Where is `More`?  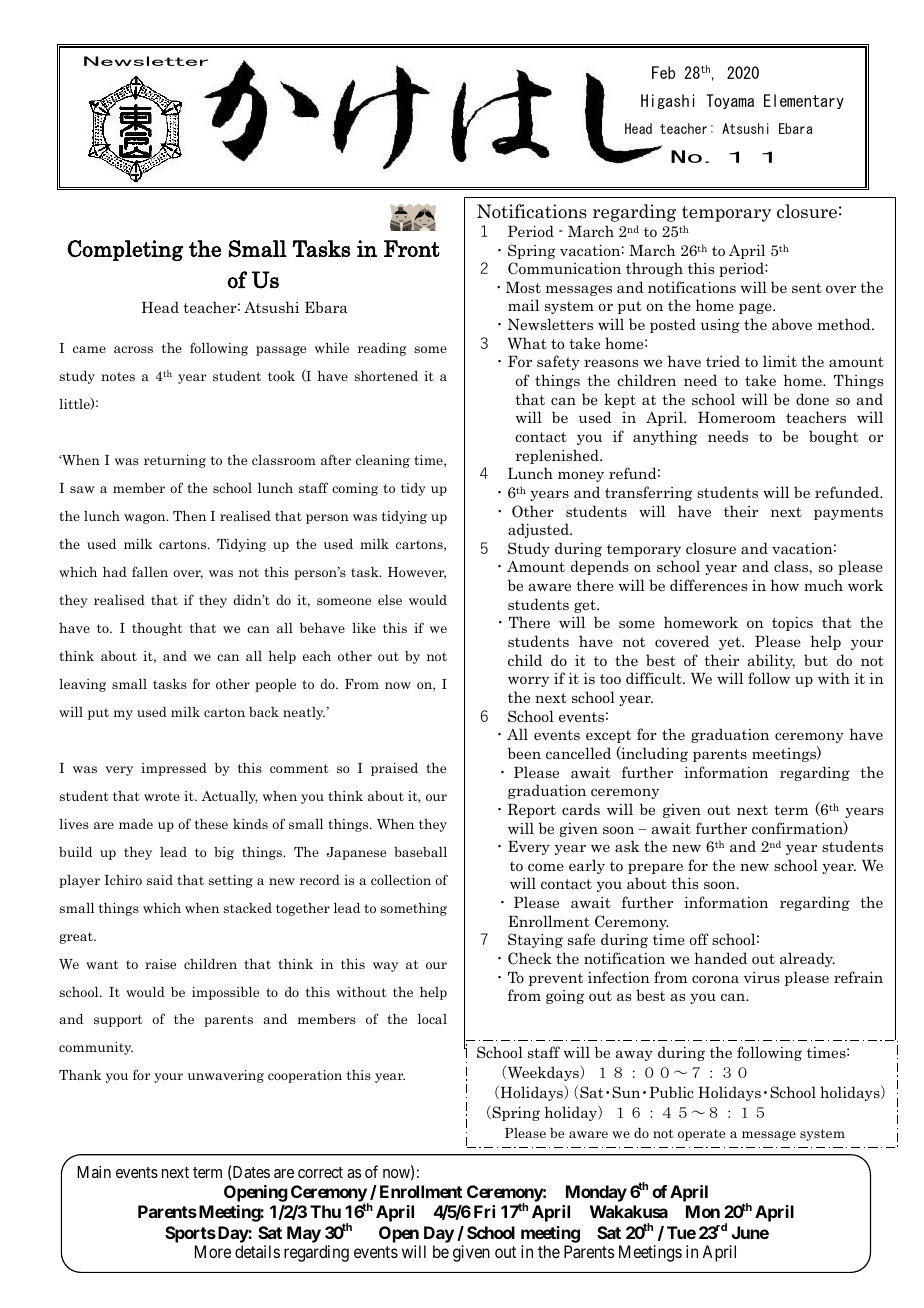
More is located at coordinates (213, 1251).
